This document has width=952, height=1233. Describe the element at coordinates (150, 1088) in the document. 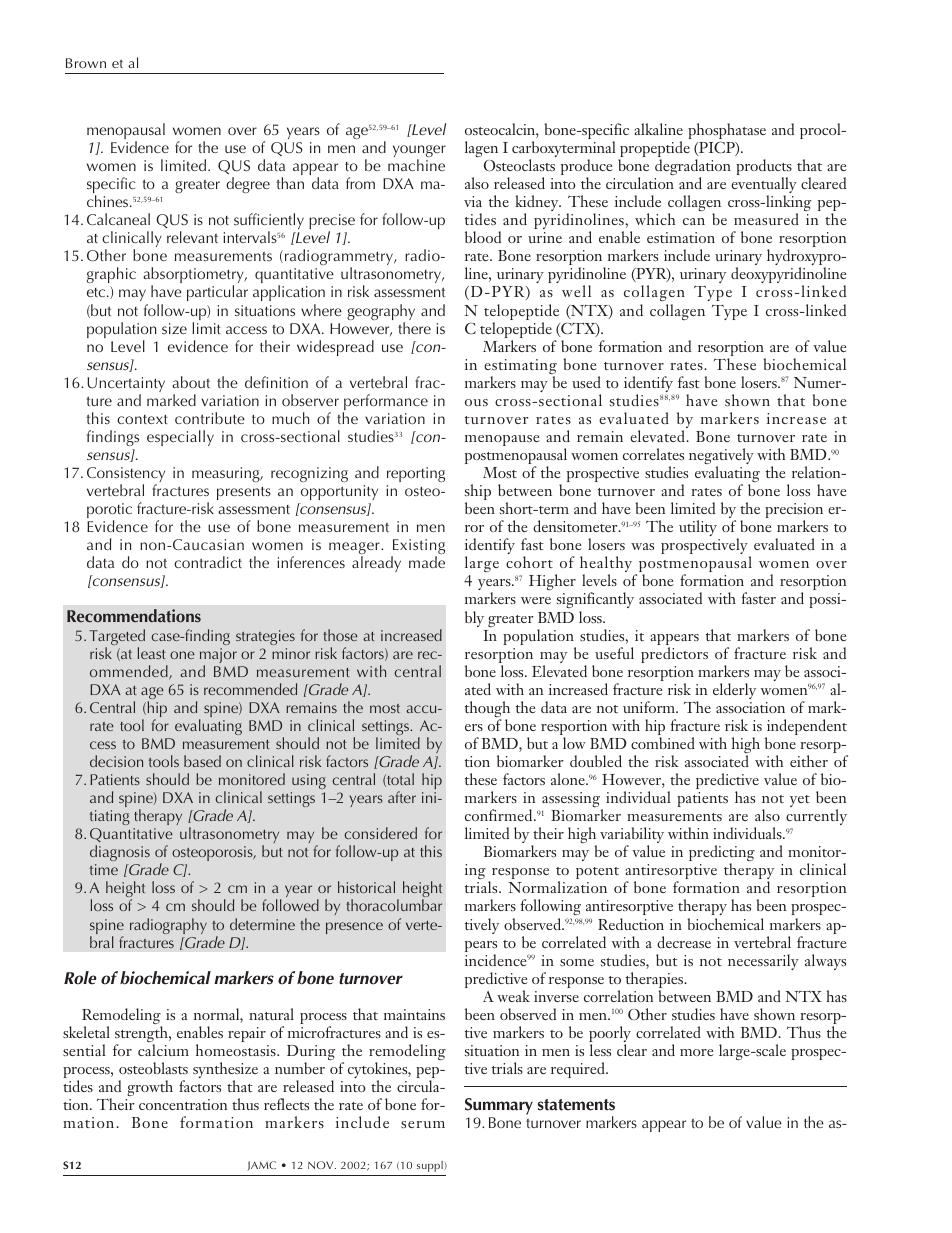

I see `growth` at that location.
